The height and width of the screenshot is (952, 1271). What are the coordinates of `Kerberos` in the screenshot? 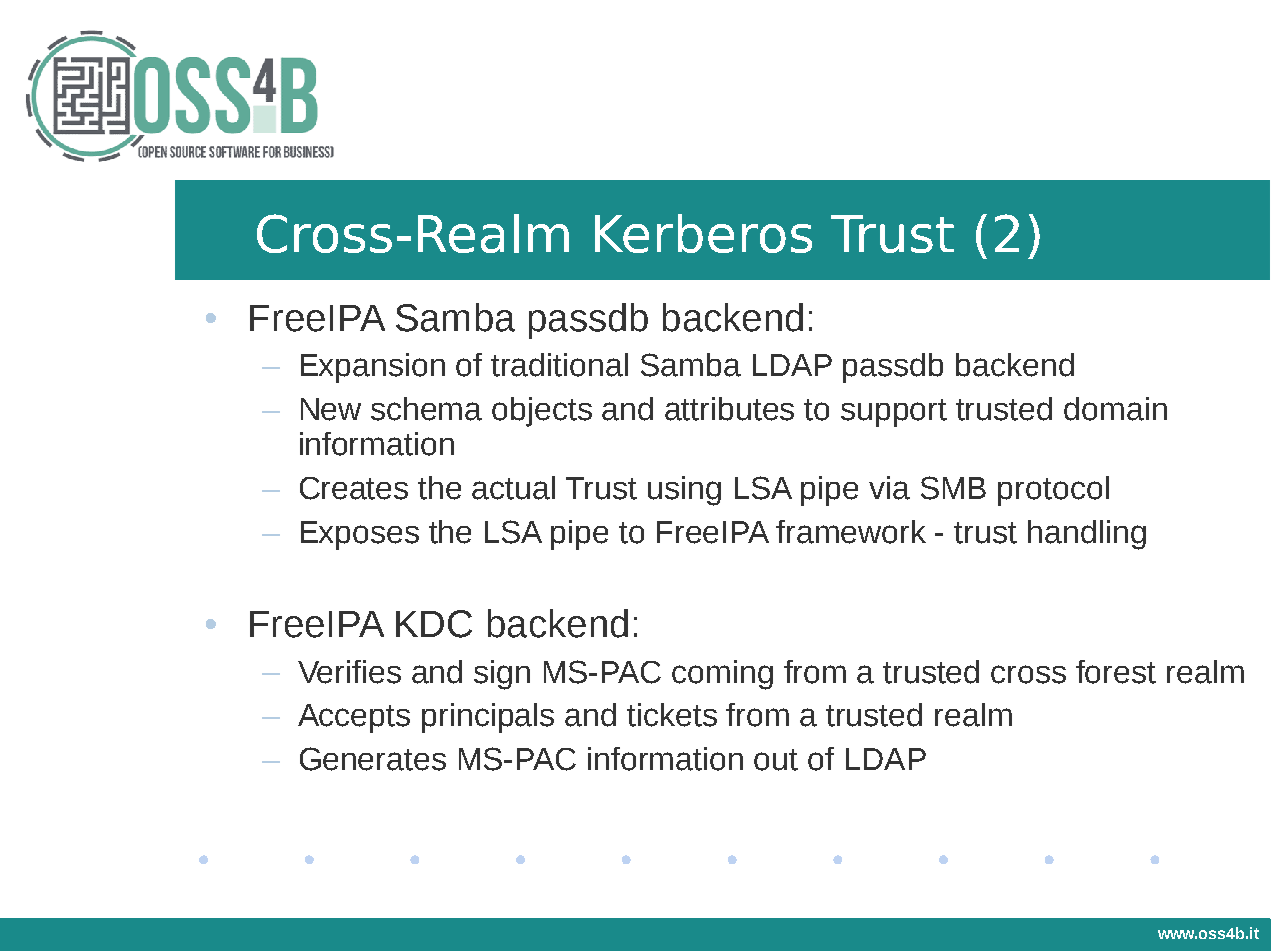 It's located at (703, 233).
